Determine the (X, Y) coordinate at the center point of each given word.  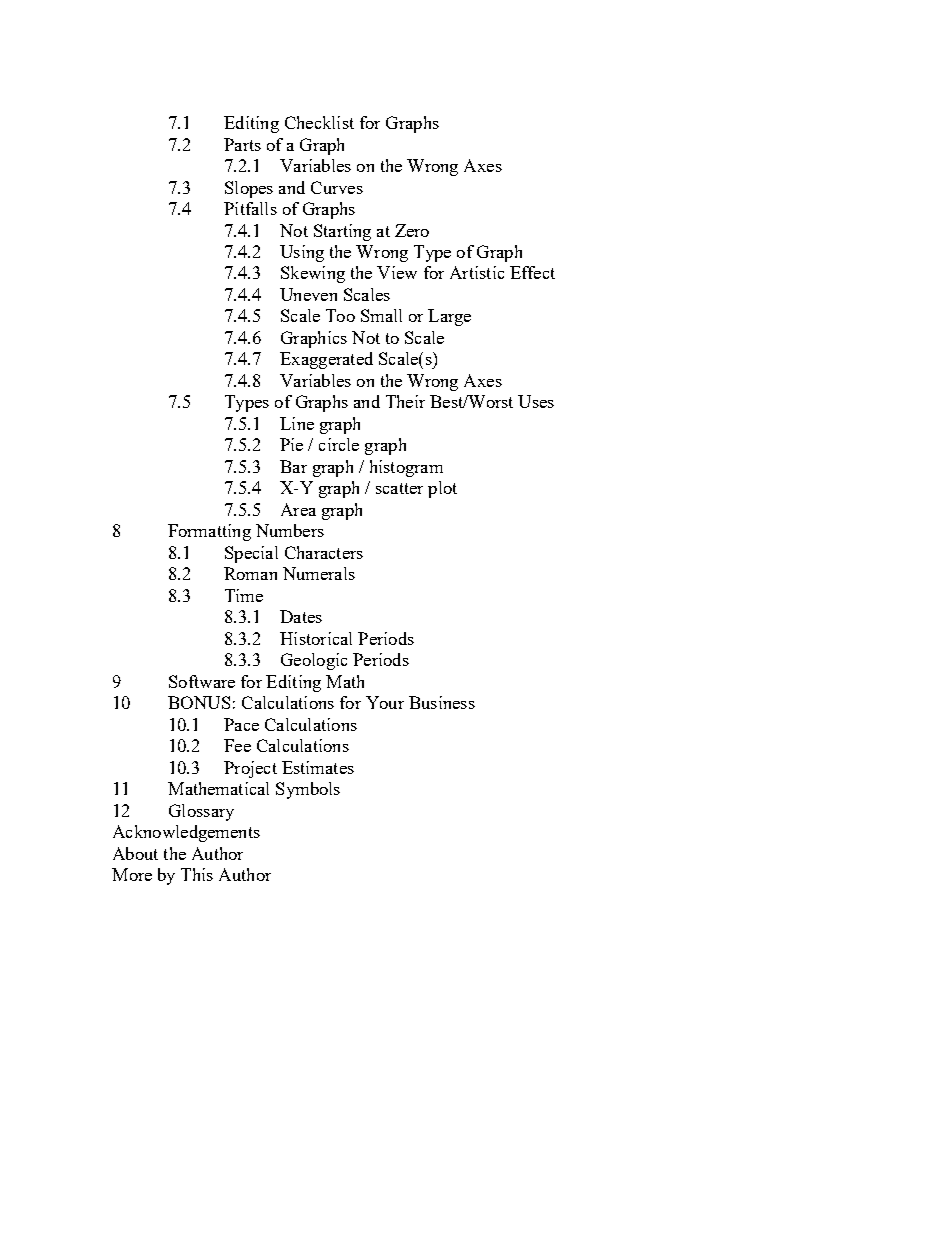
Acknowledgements (186, 833)
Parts (242, 144)
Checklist (319, 122)
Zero (412, 230)
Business (442, 702)
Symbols (308, 790)
